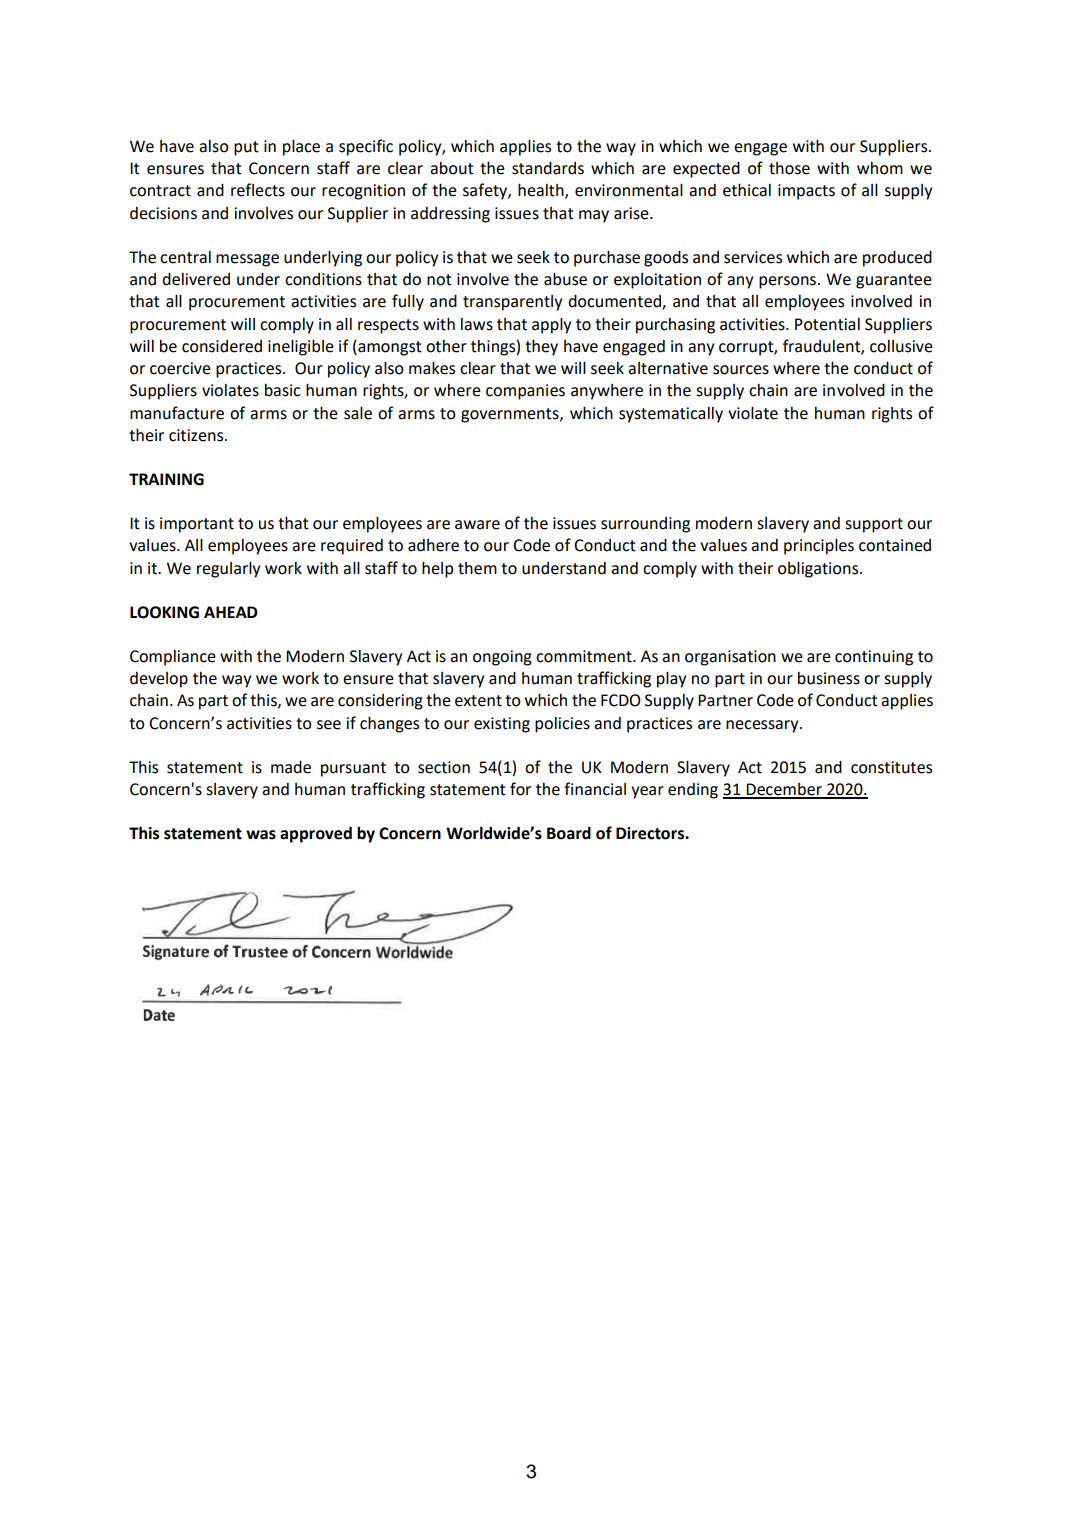  Describe the element at coordinates (548, 168) in the screenshot. I see `standards` at that location.
